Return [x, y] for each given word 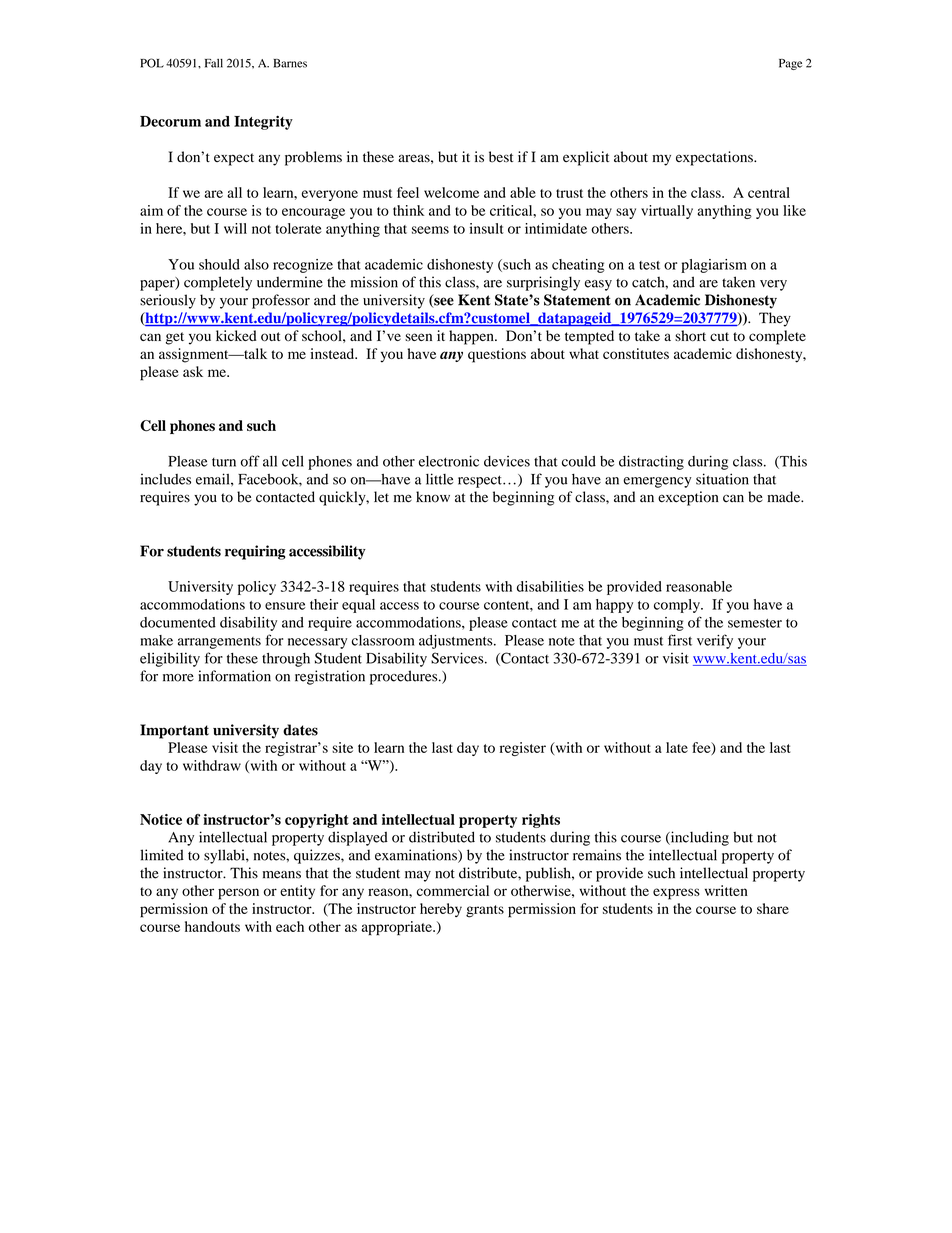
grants [485, 911]
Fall [214, 63]
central [769, 192]
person [238, 894]
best [501, 157]
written [726, 890]
